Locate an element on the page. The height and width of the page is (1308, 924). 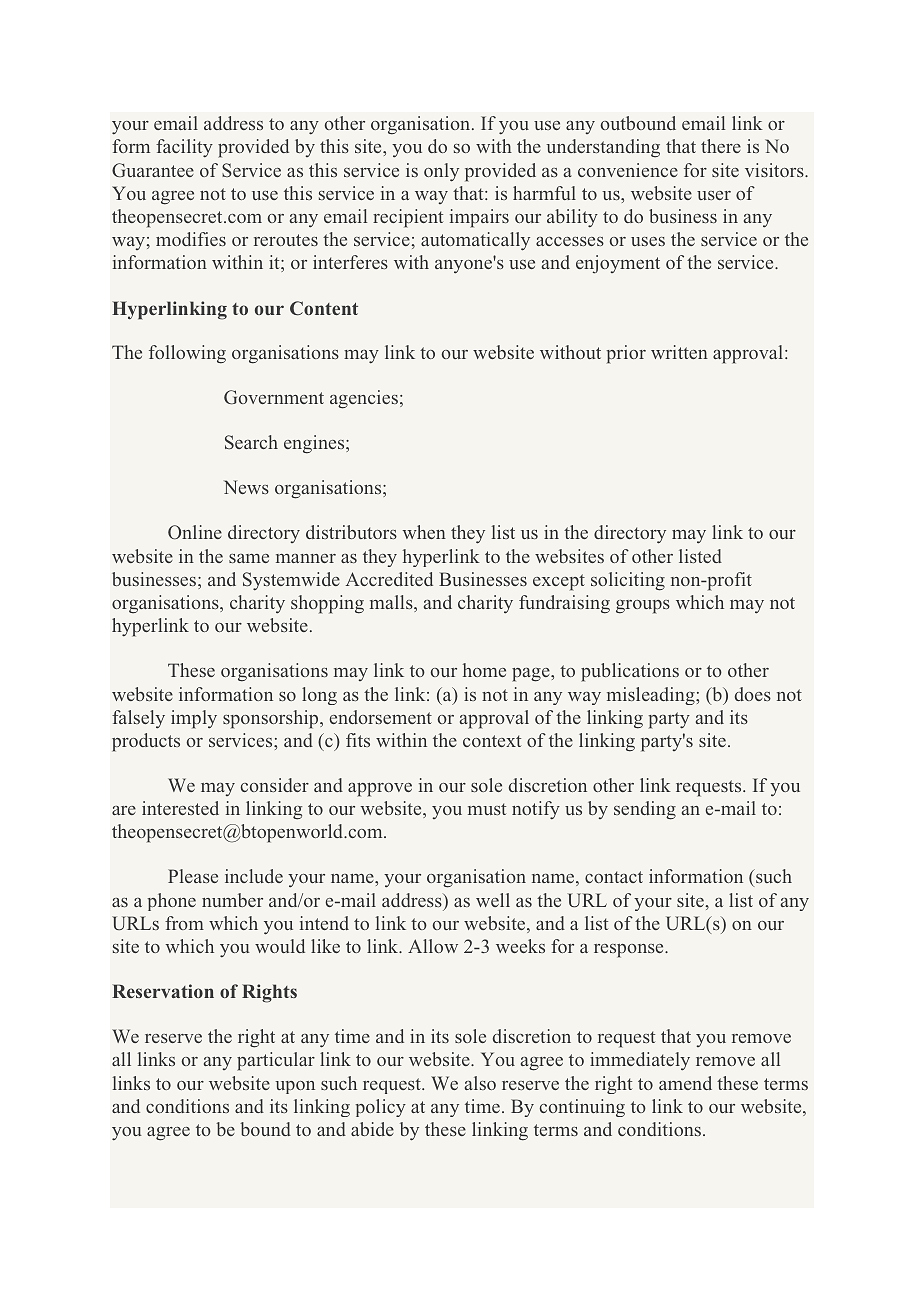
particular is located at coordinates (276, 1061).
